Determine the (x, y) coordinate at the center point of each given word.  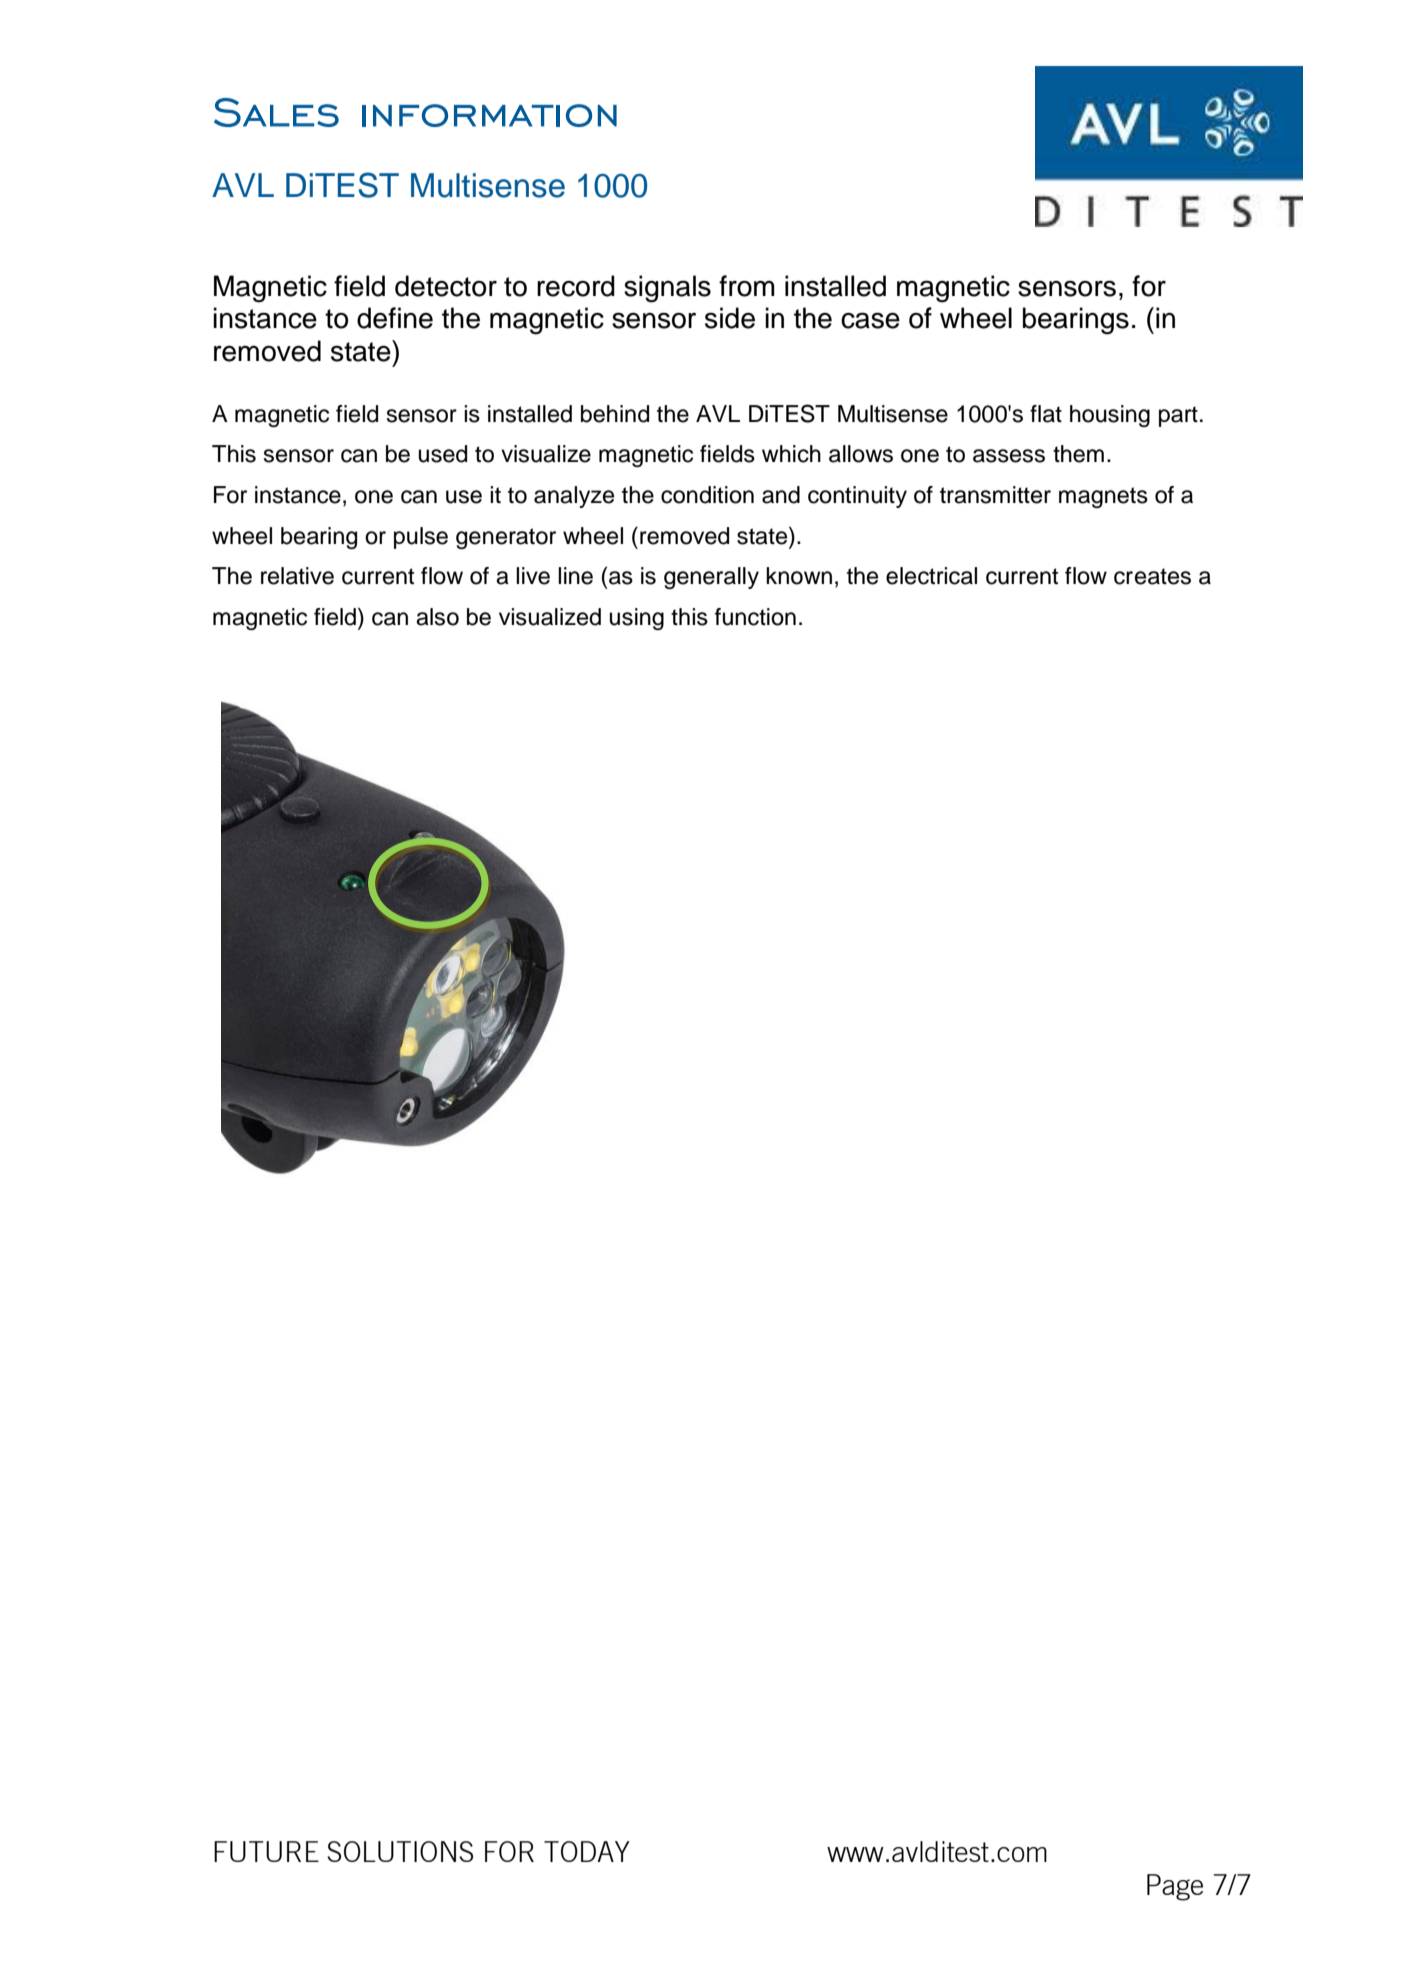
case (870, 320)
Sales (276, 112)
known (799, 576)
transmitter (995, 495)
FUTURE (266, 1851)
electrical (931, 576)
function (755, 617)
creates (1152, 576)
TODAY (587, 1851)
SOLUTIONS (400, 1851)
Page (1175, 1887)
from (747, 286)
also (437, 617)
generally (711, 578)
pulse (421, 538)
